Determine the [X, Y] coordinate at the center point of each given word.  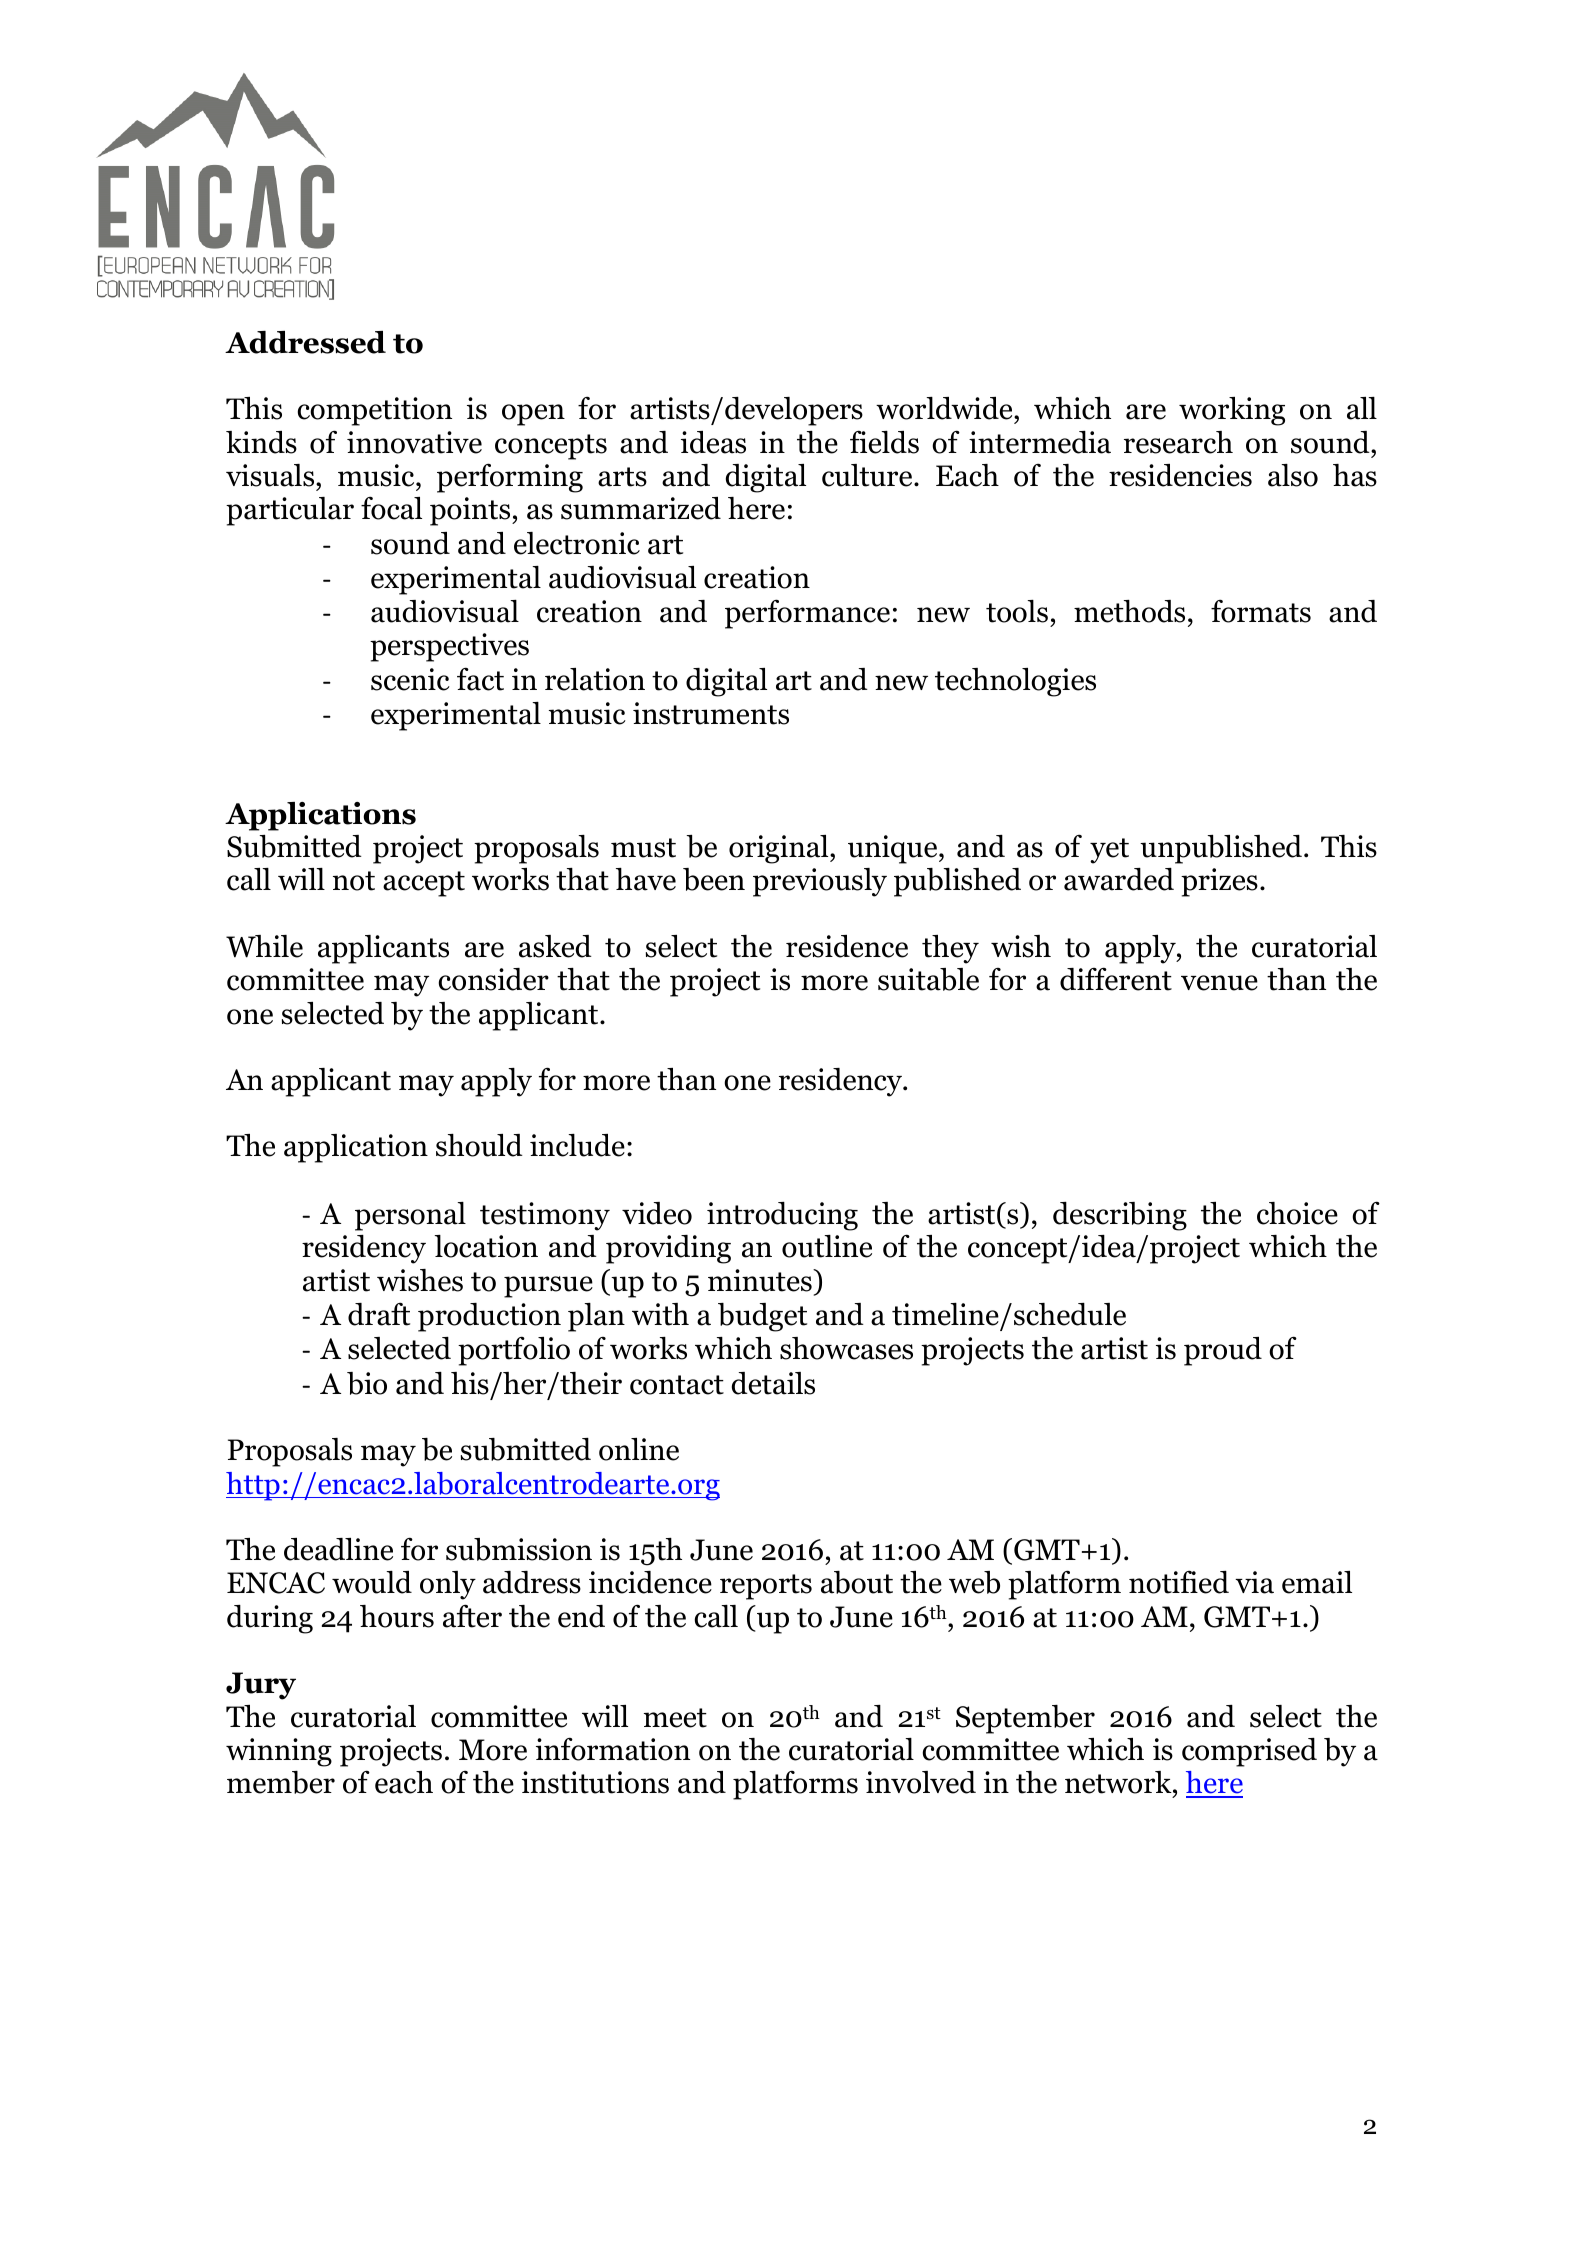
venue [1219, 983]
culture [868, 475]
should [479, 1145]
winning [279, 1752]
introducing [782, 1216]
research [1178, 442]
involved [921, 1782]
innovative [414, 442]
